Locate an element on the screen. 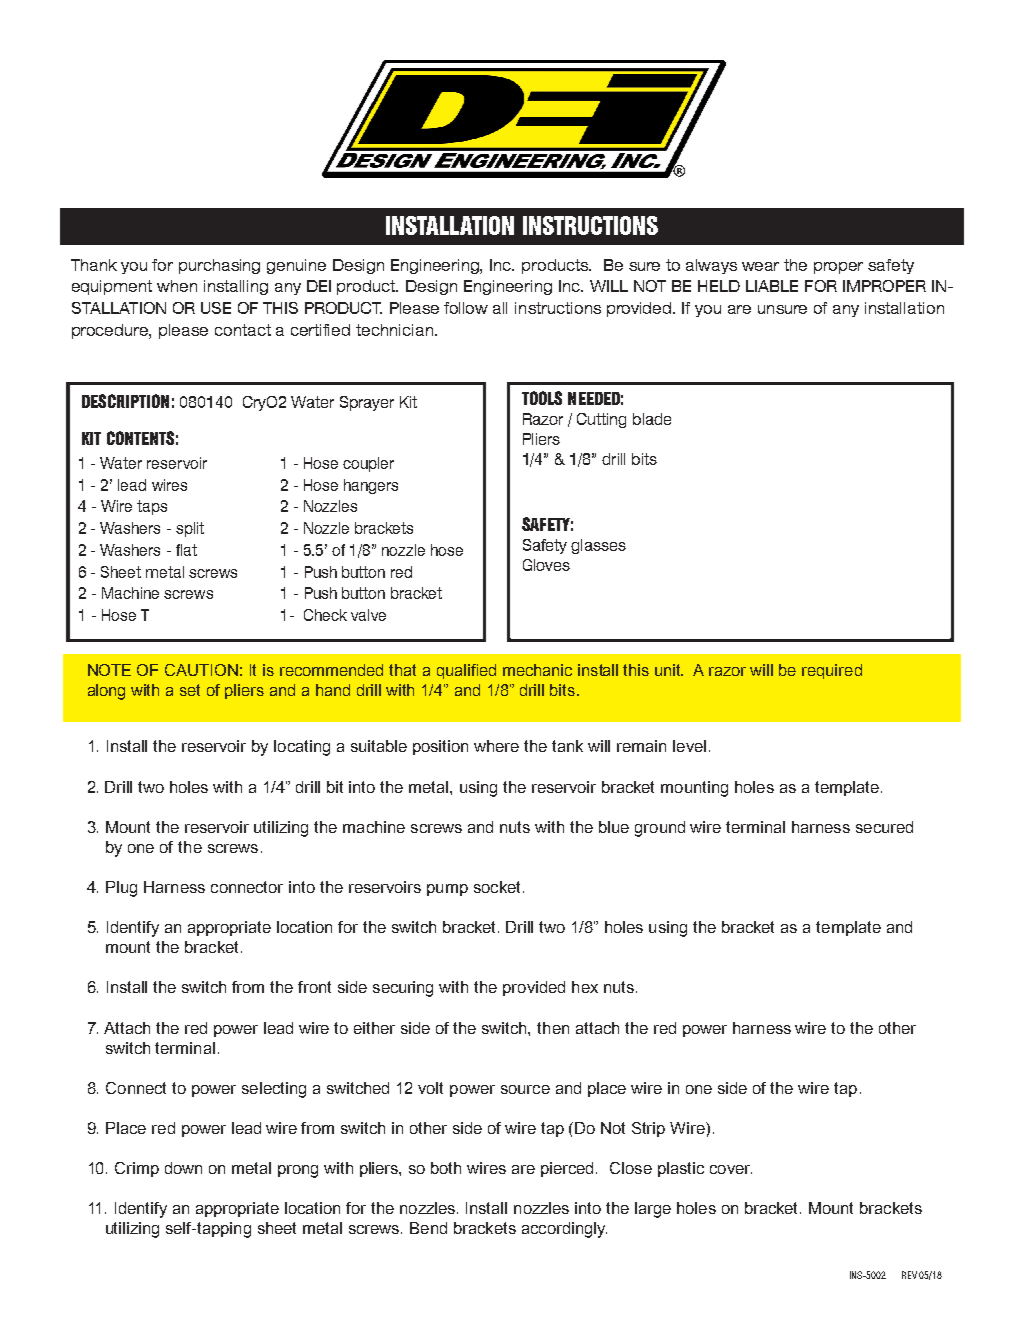 This screenshot has height=1325, width=1024. when is located at coordinates (177, 286).
